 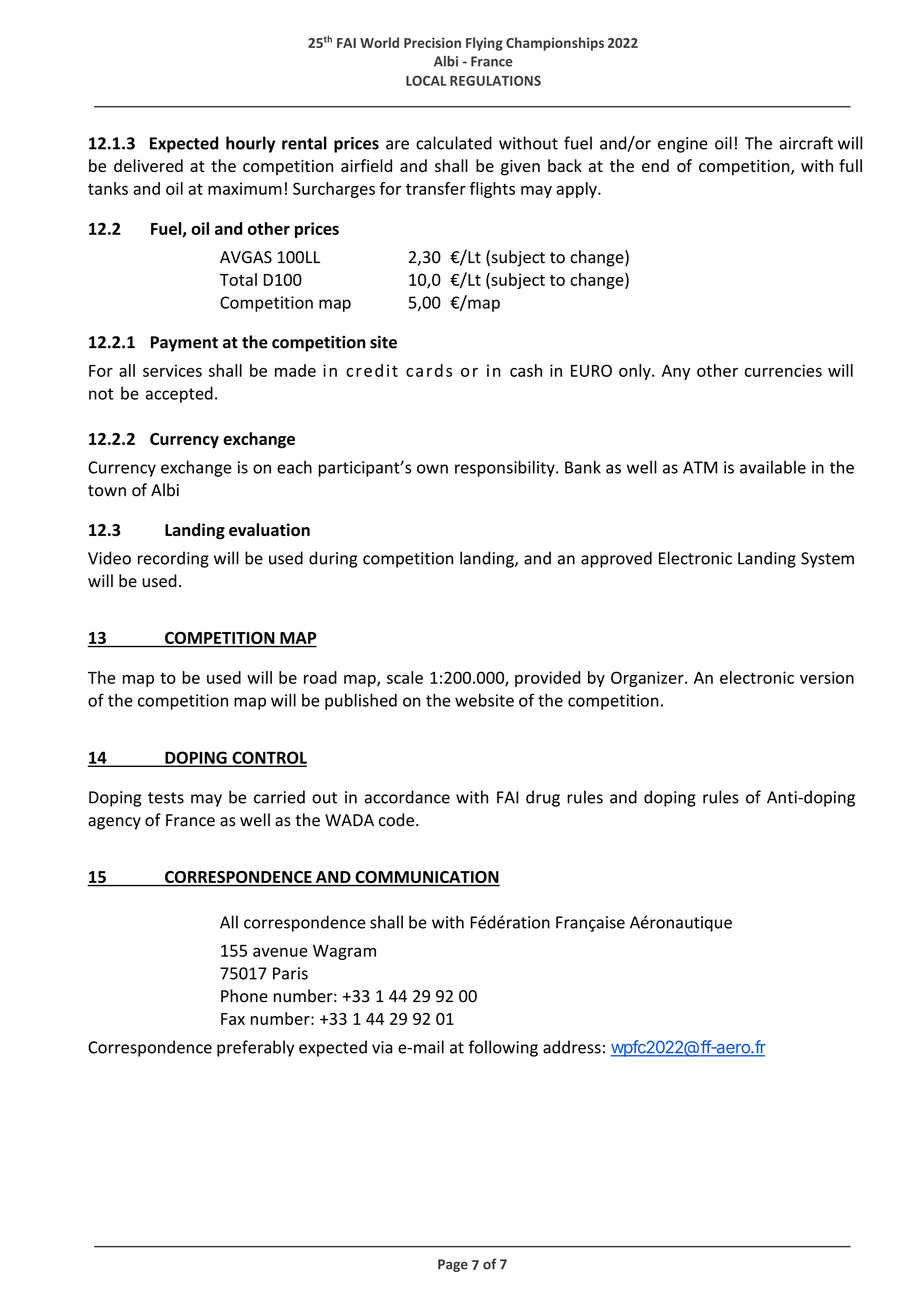 What do you see at coordinates (495, 81) in the screenshot?
I see `REGULATIONS` at bounding box center [495, 81].
